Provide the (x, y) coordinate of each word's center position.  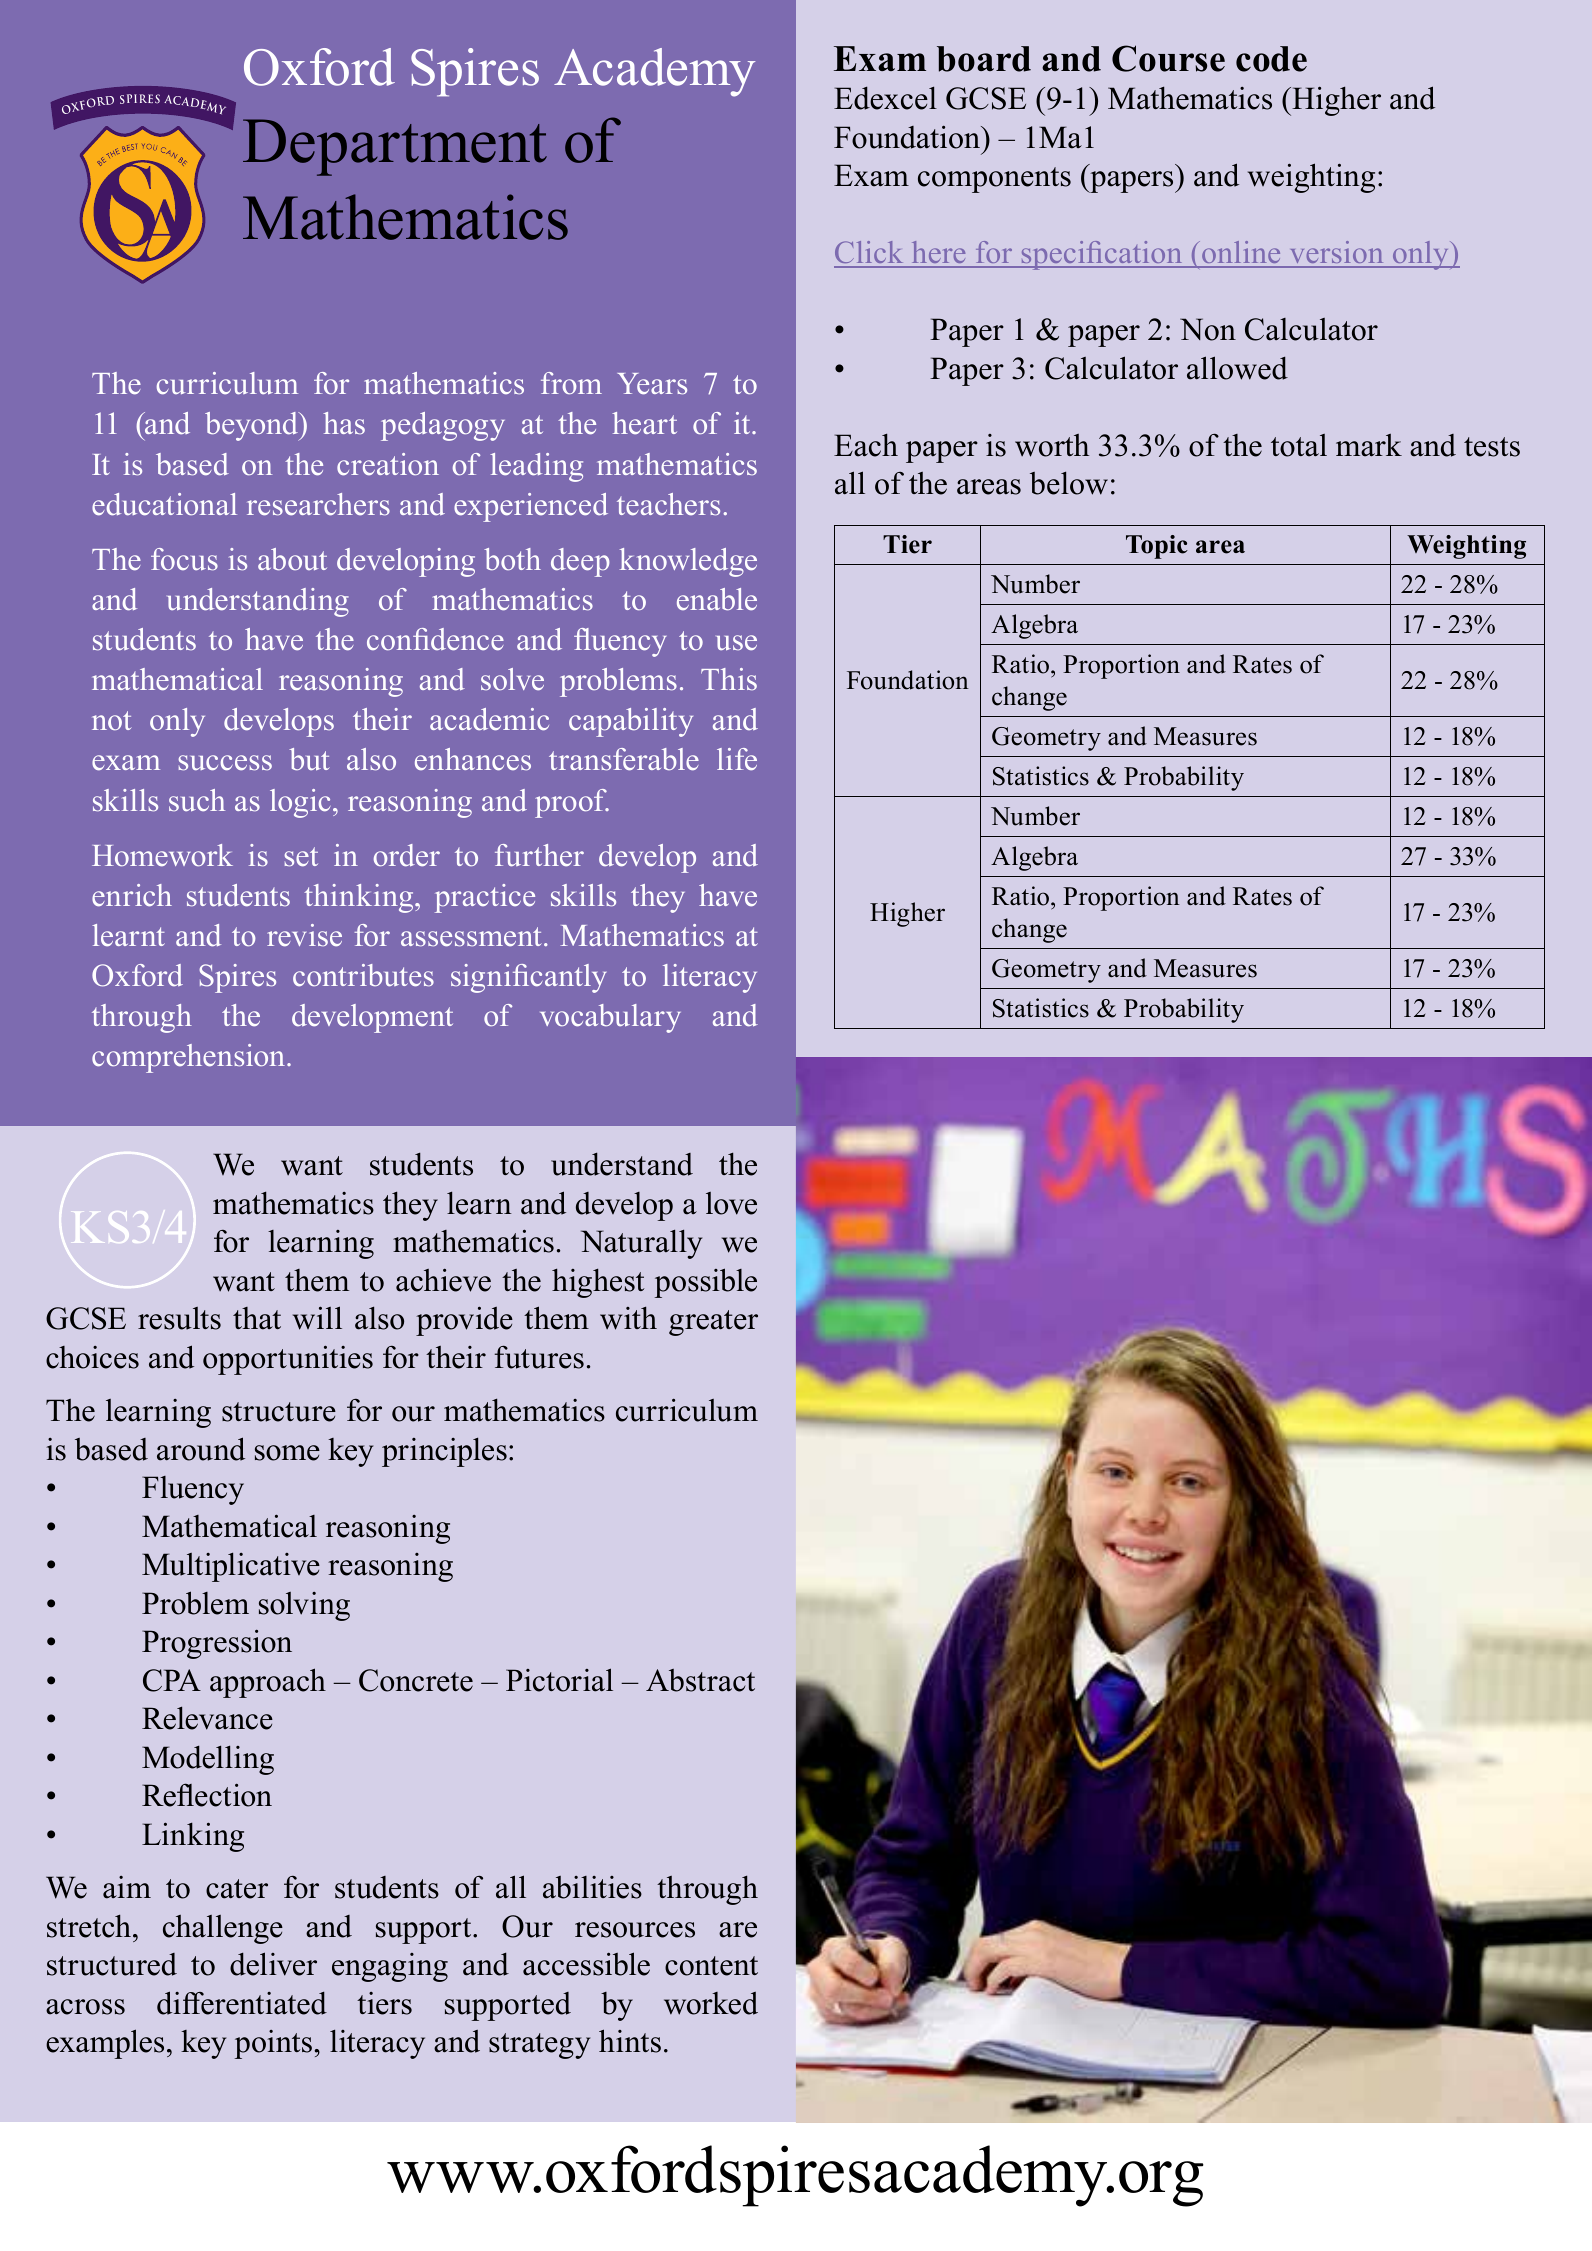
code (1271, 59)
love (731, 1203)
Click (870, 254)
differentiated (242, 2003)
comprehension (190, 1058)
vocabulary (610, 1018)
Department (395, 147)
